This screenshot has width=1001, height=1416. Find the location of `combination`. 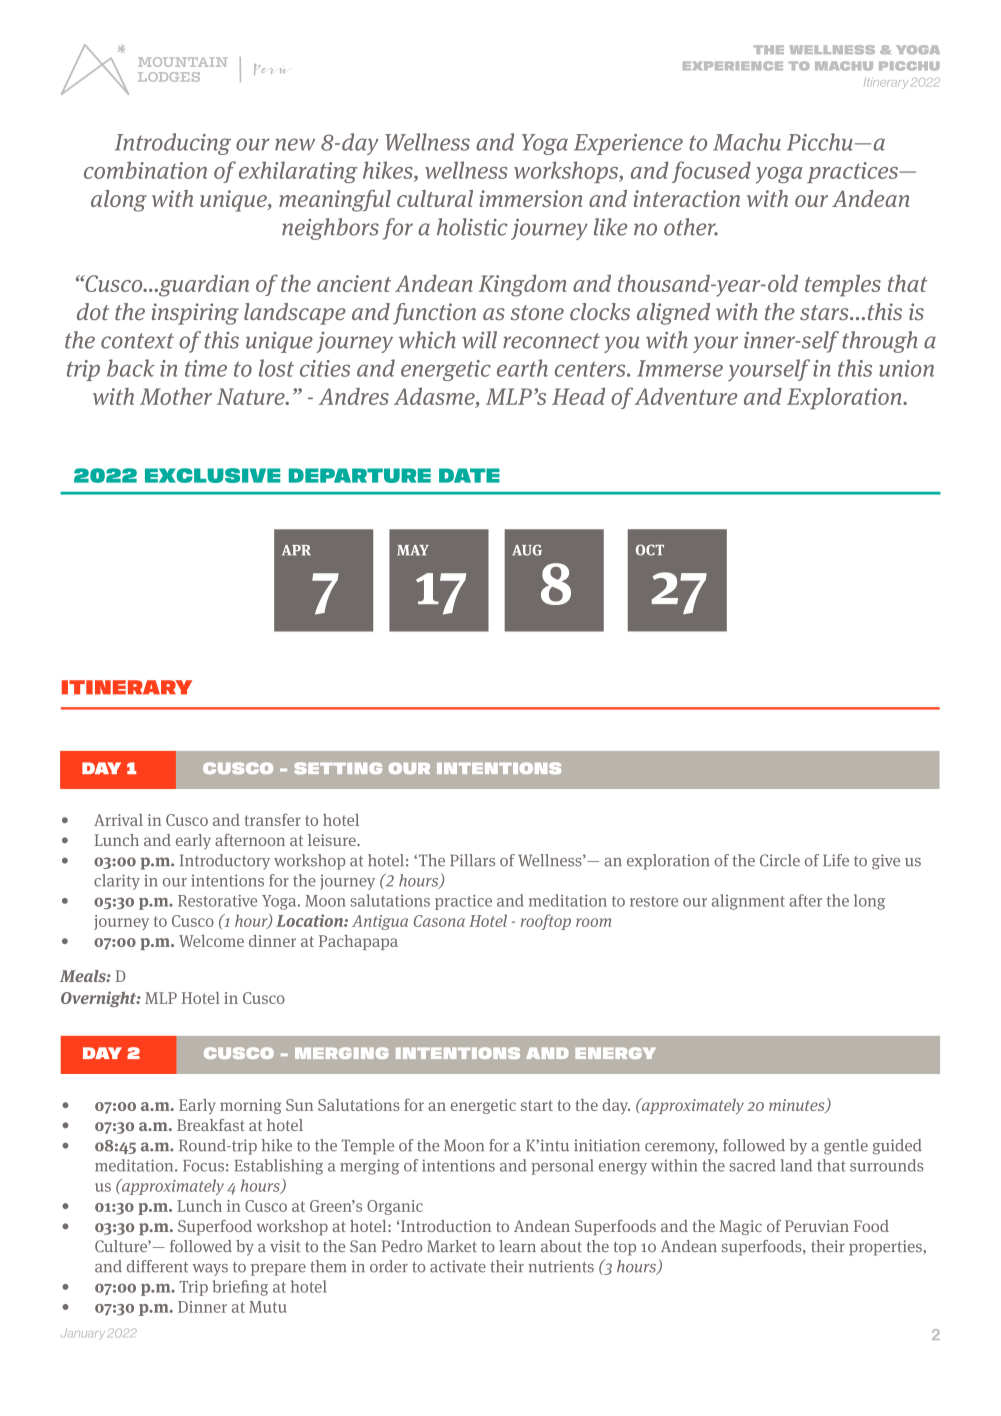

combination is located at coordinates (145, 170).
